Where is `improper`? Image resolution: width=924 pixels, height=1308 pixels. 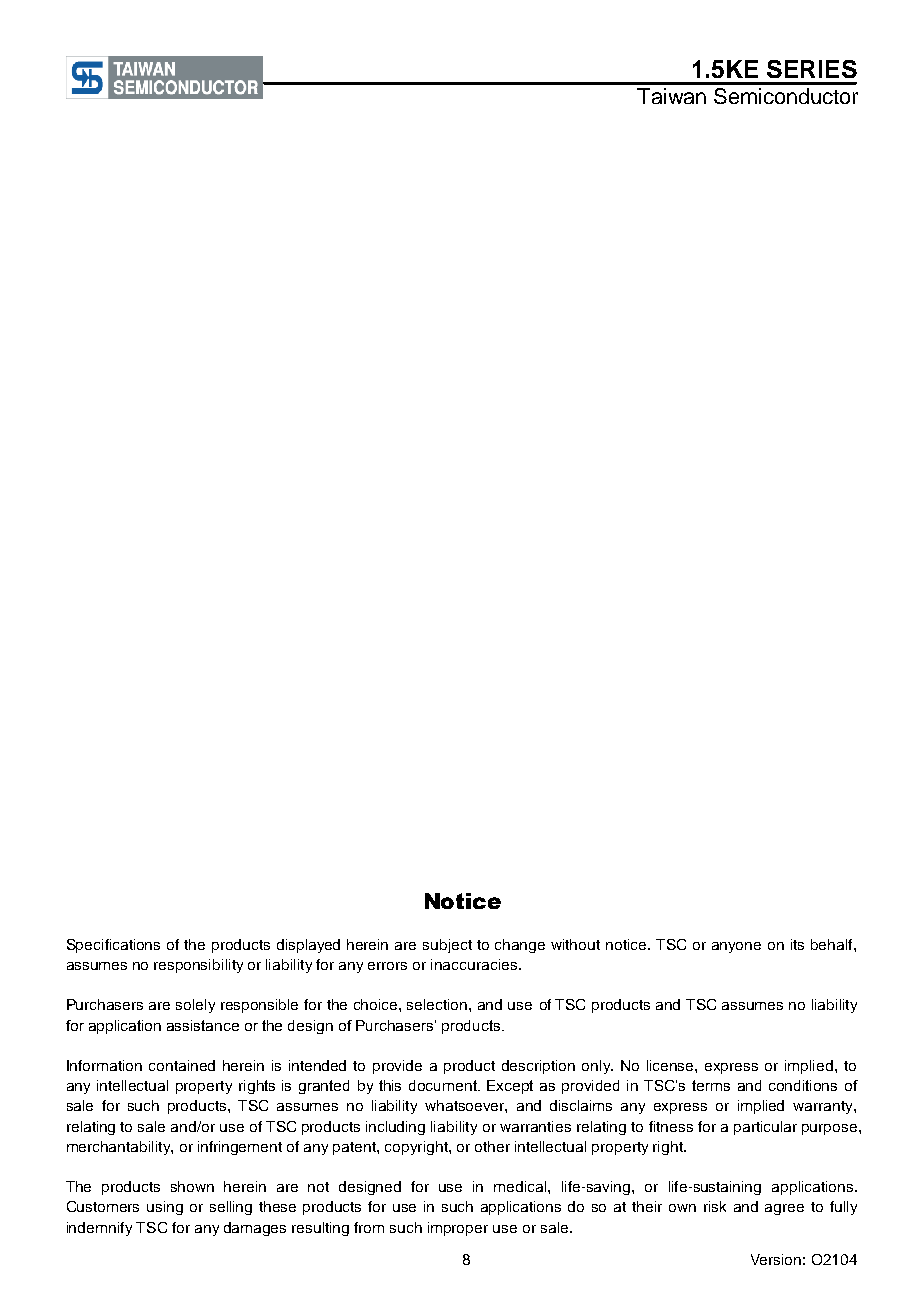
improper is located at coordinates (458, 1229).
